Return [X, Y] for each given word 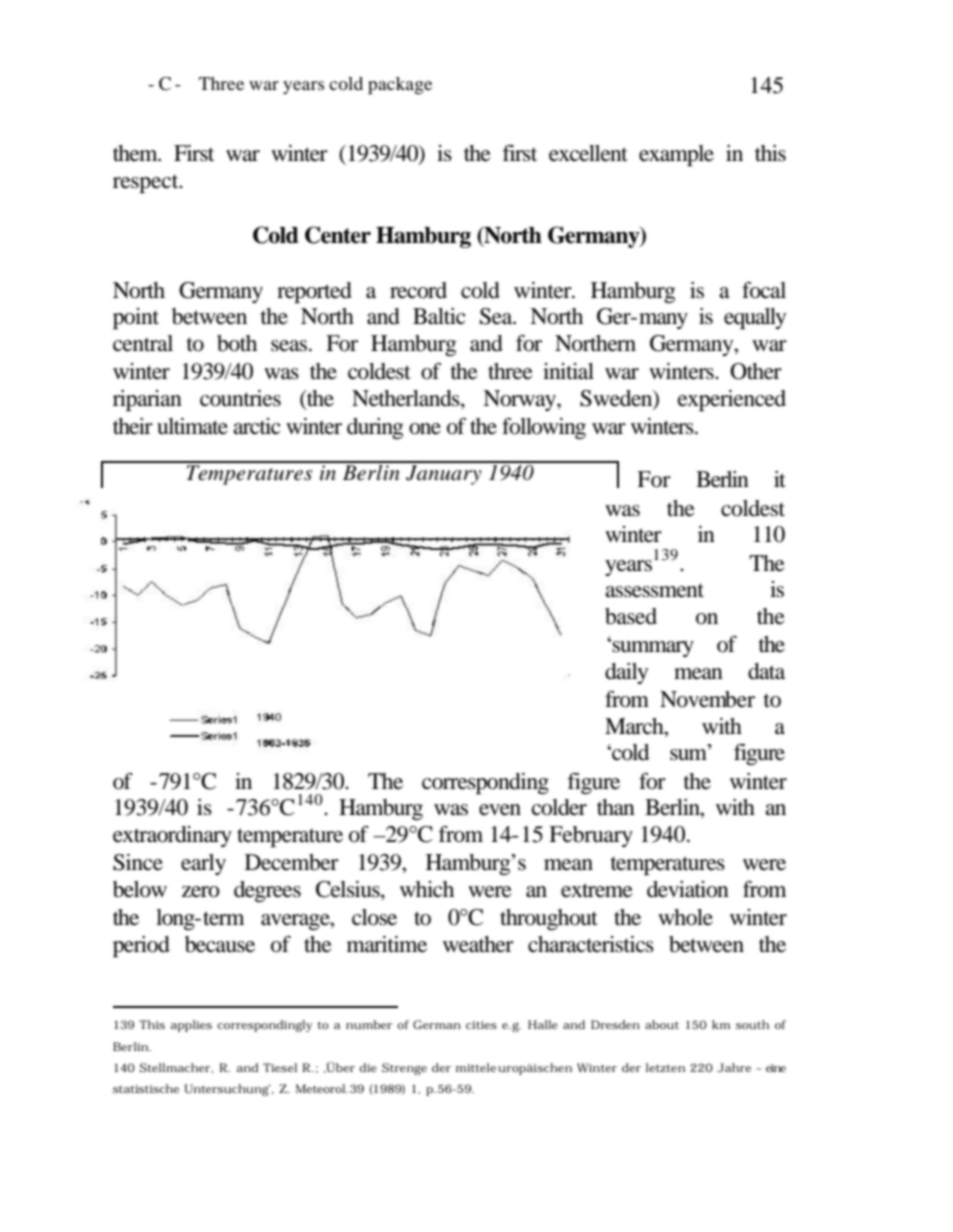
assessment [654, 590]
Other [756, 371]
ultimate [192, 426]
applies [191, 1026]
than [616, 807]
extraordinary [172, 836]
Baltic [439, 316]
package [400, 86]
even [500, 810]
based [631, 616]
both [237, 343]
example [676, 155]
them [136, 153]
